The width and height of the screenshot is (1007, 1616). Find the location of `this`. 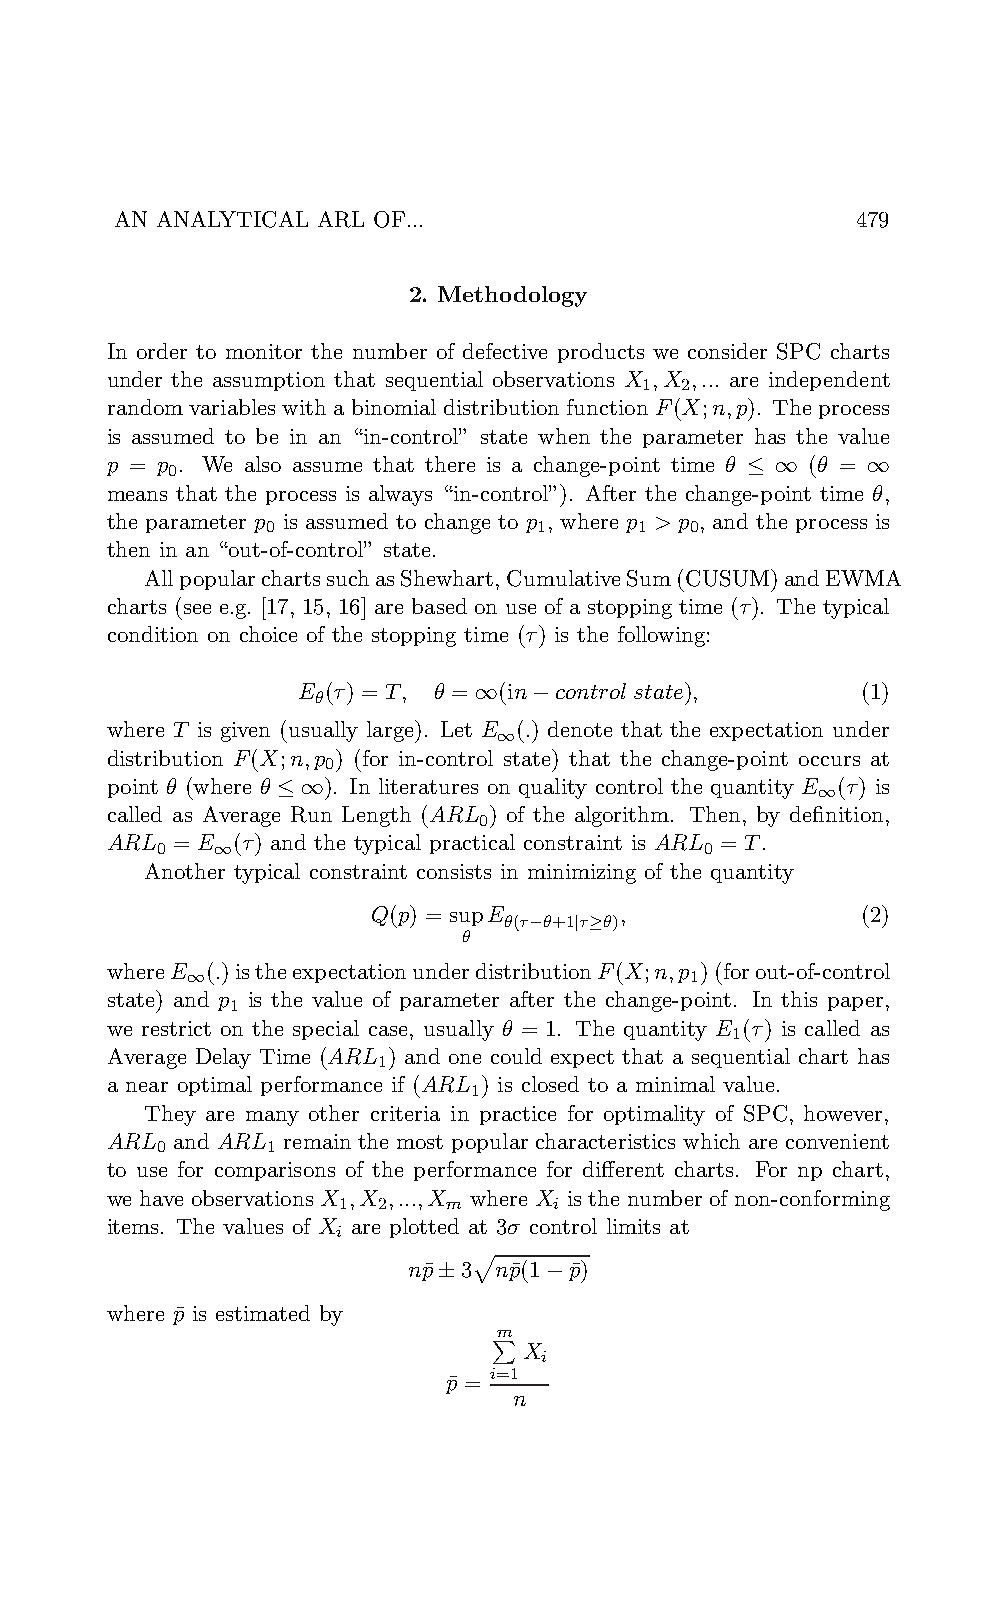

this is located at coordinates (799, 999).
